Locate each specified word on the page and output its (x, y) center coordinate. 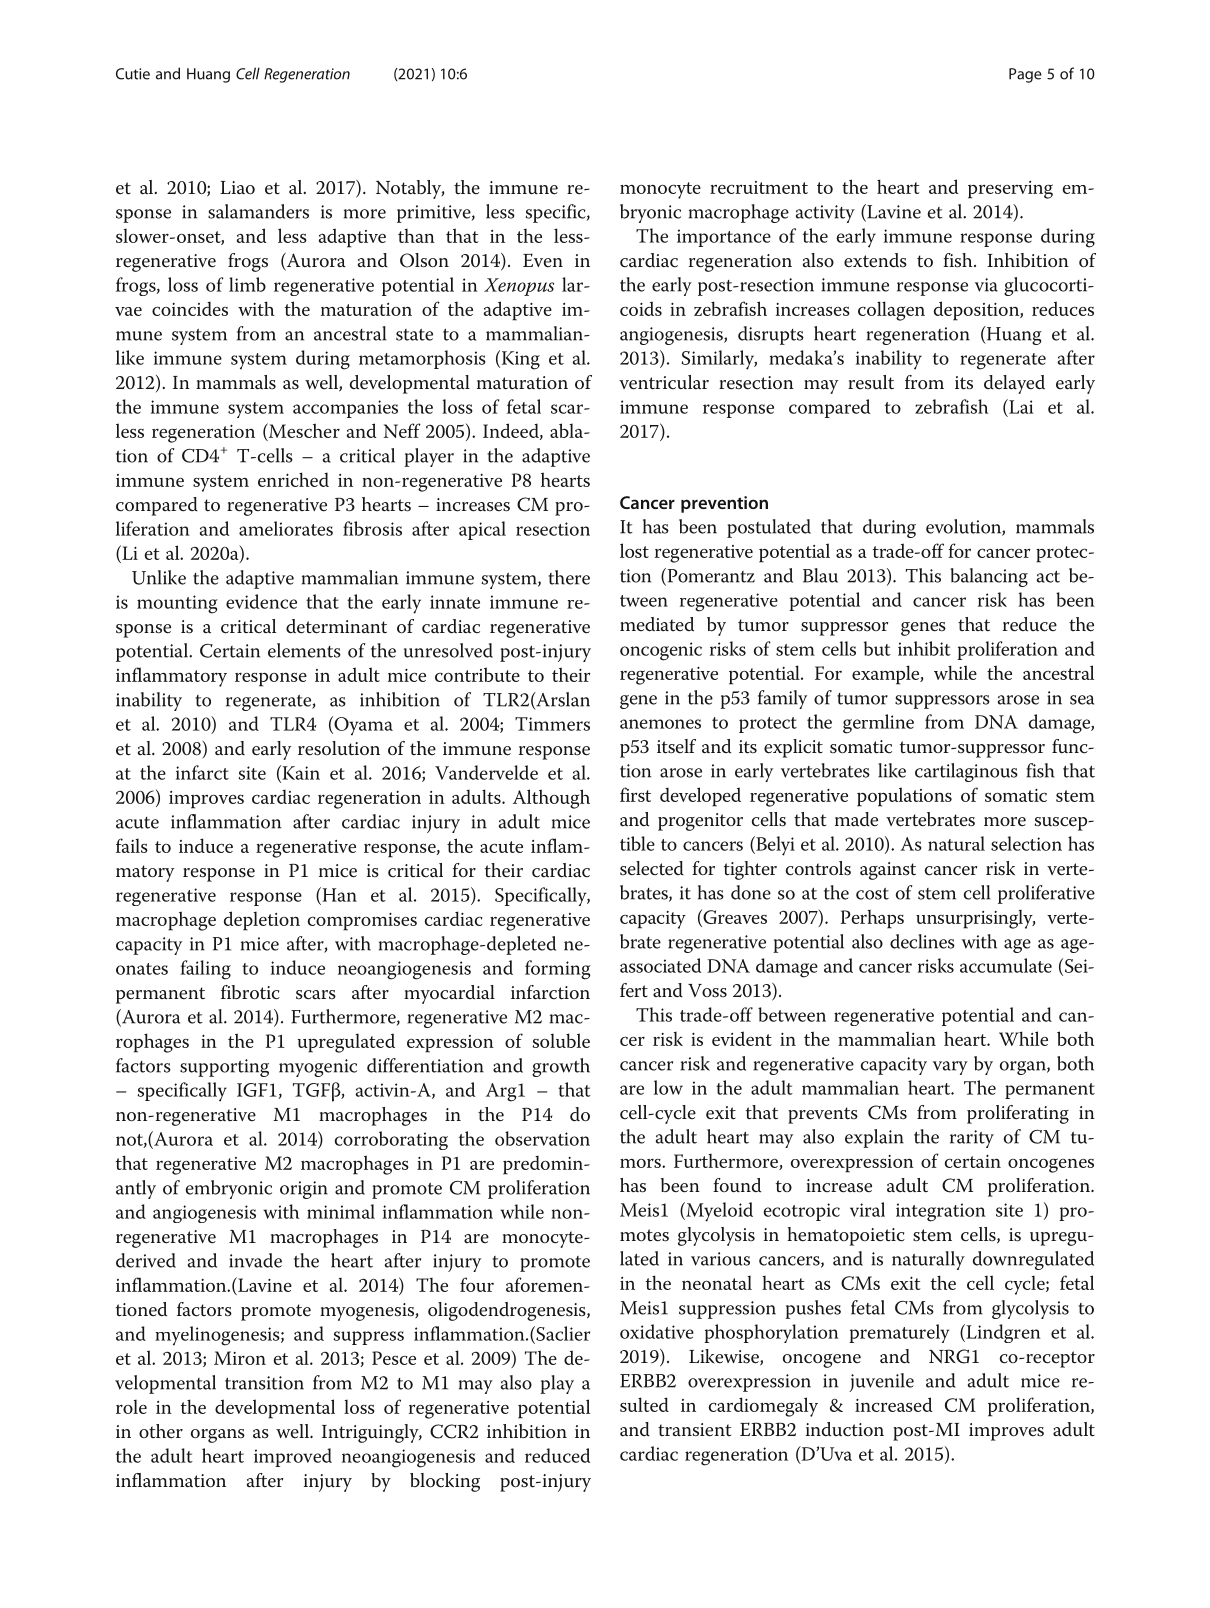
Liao (237, 188)
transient (694, 1430)
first (635, 794)
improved (293, 1457)
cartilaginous (966, 772)
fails (132, 845)
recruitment (759, 187)
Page (1025, 75)
